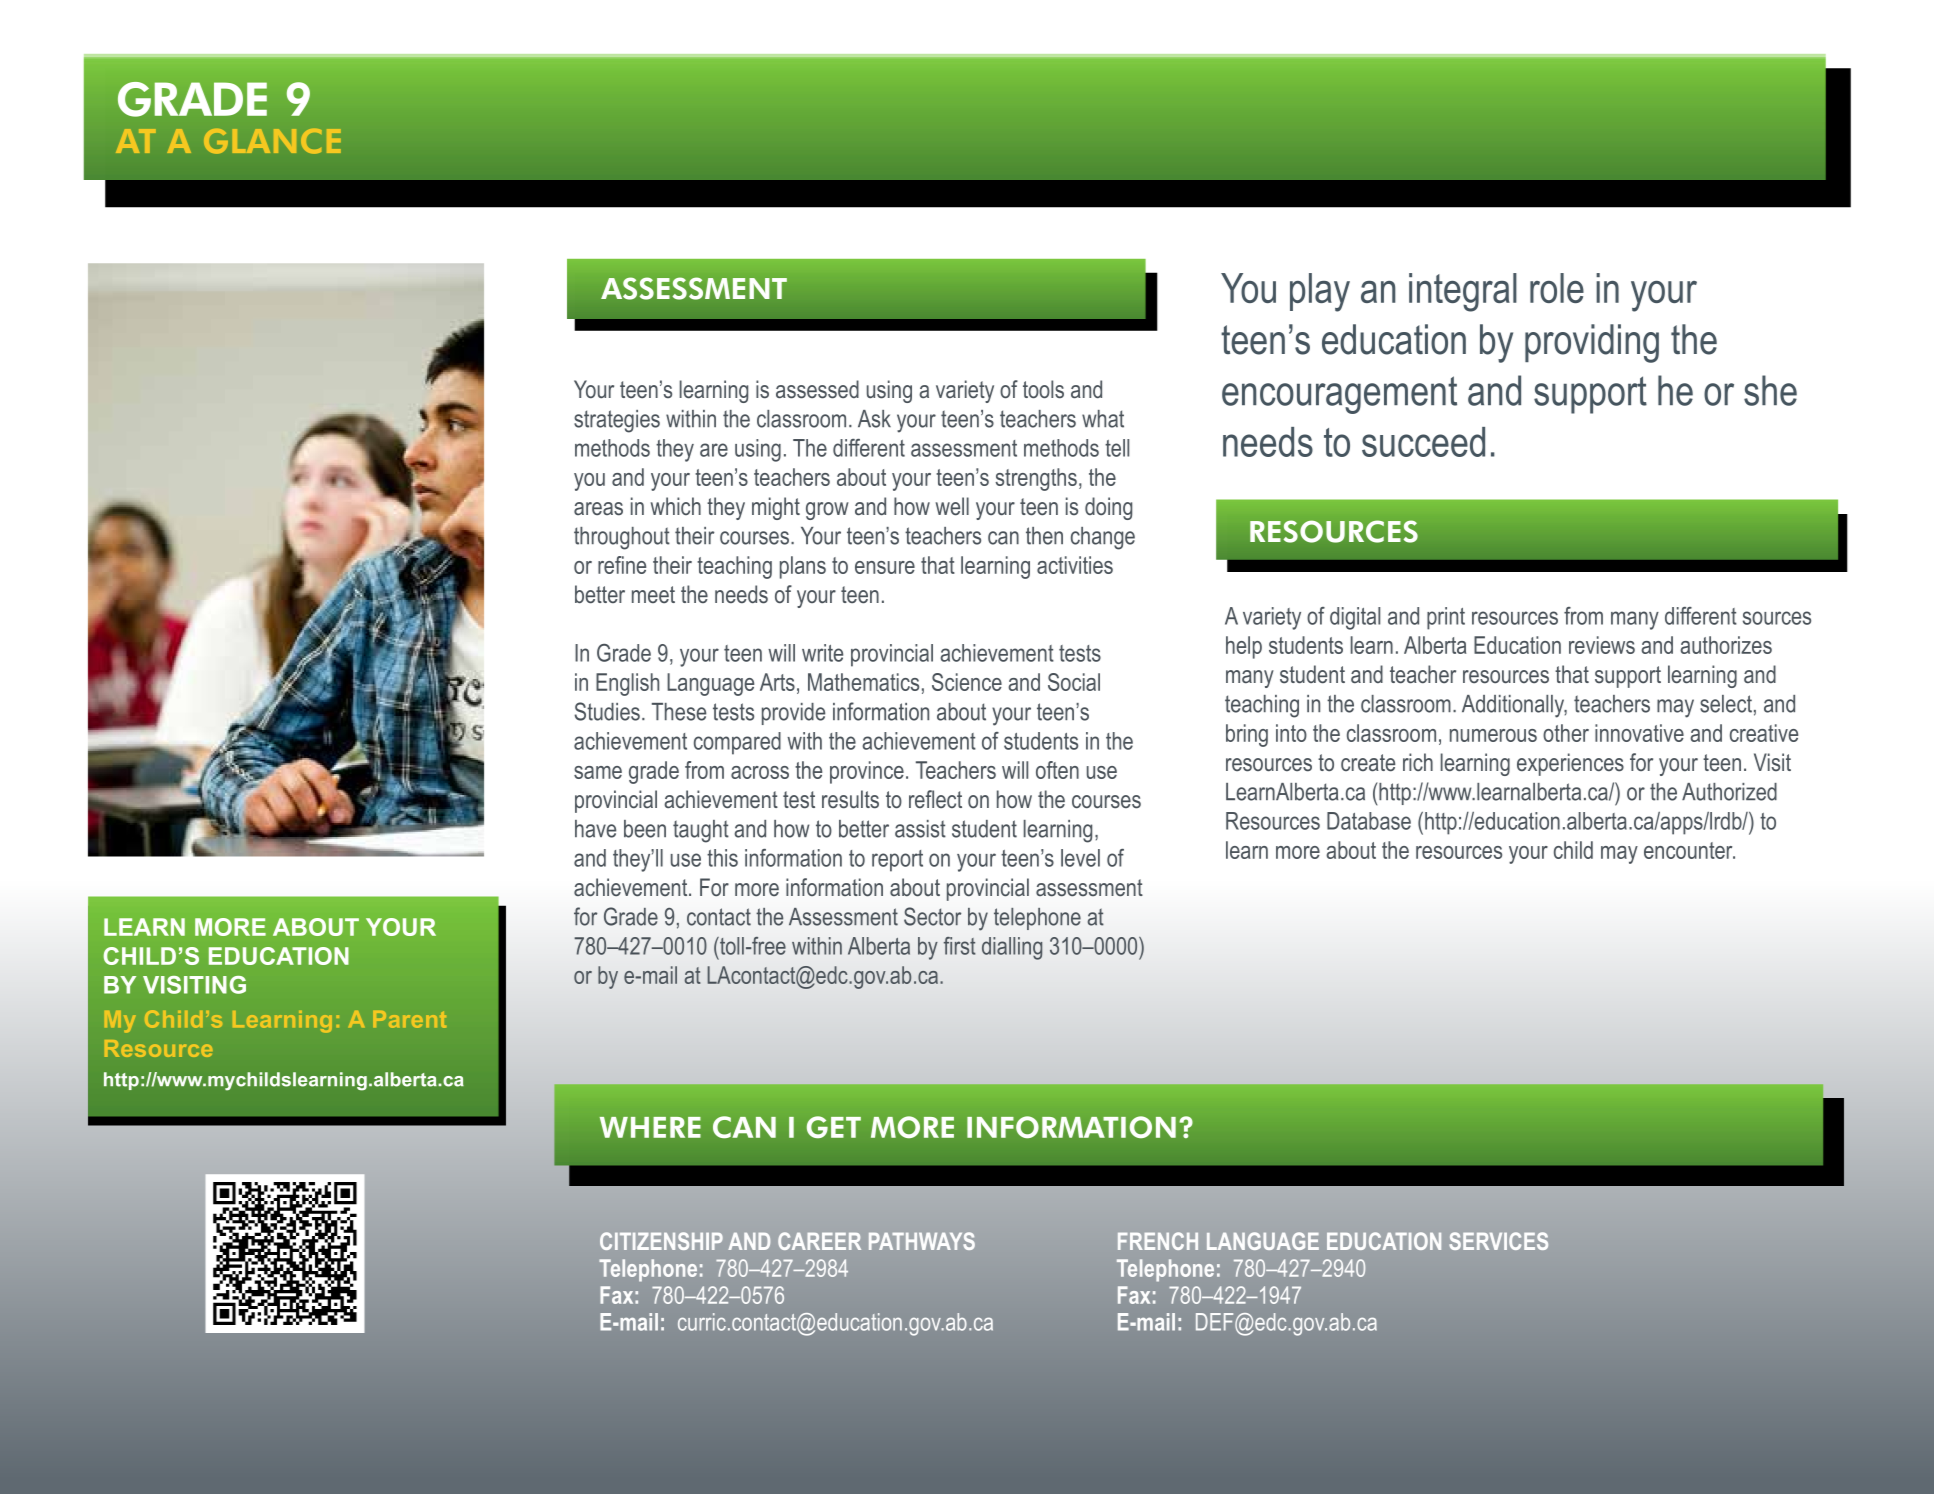 Image resolution: width=1934 pixels, height=1494 pixels. What do you see at coordinates (661, 1241) in the screenshot?
I see `CITIZENSHIP` at bounding box center [661, 1241].
